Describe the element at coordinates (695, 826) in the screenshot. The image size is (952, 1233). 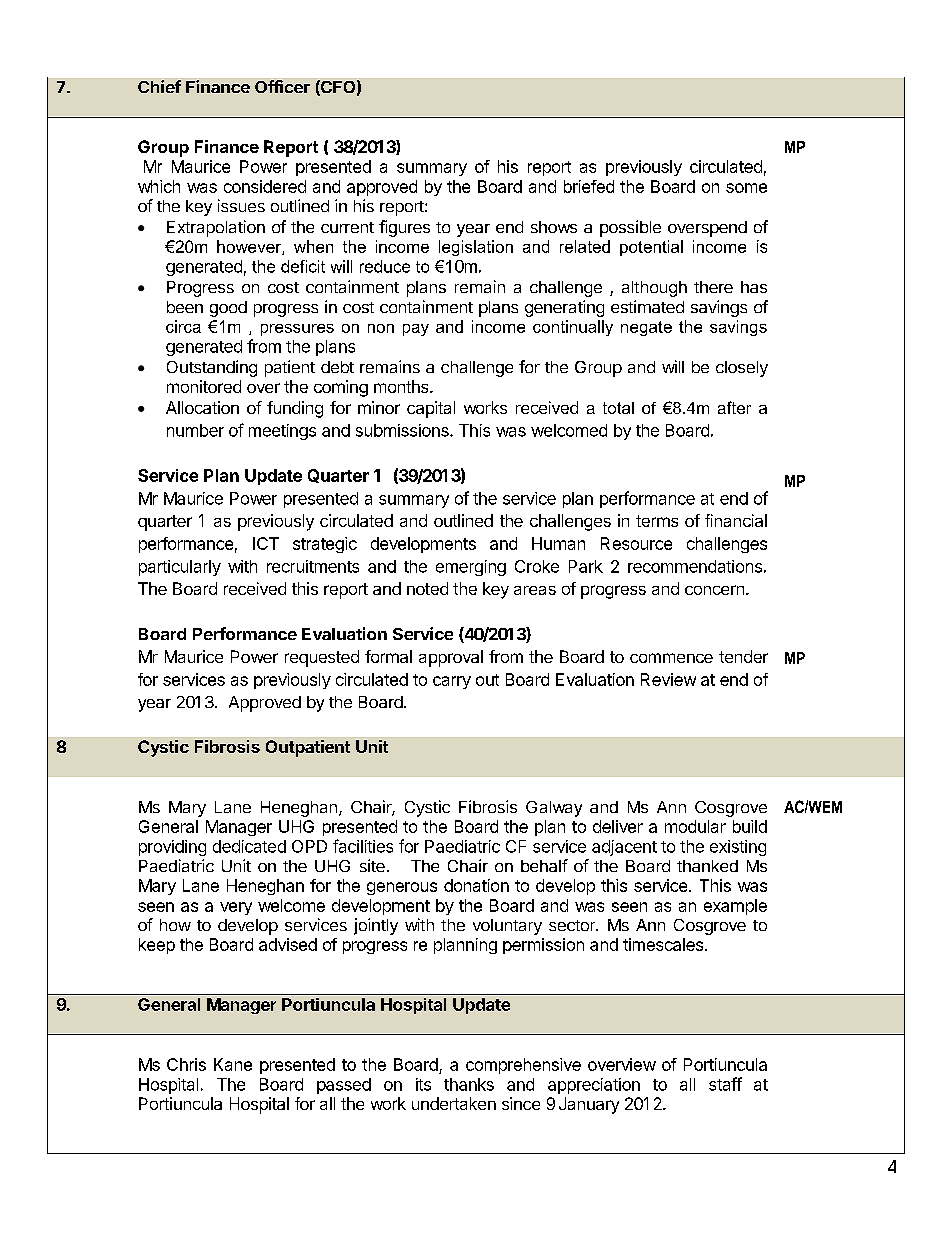
I see `modular` at that location.
